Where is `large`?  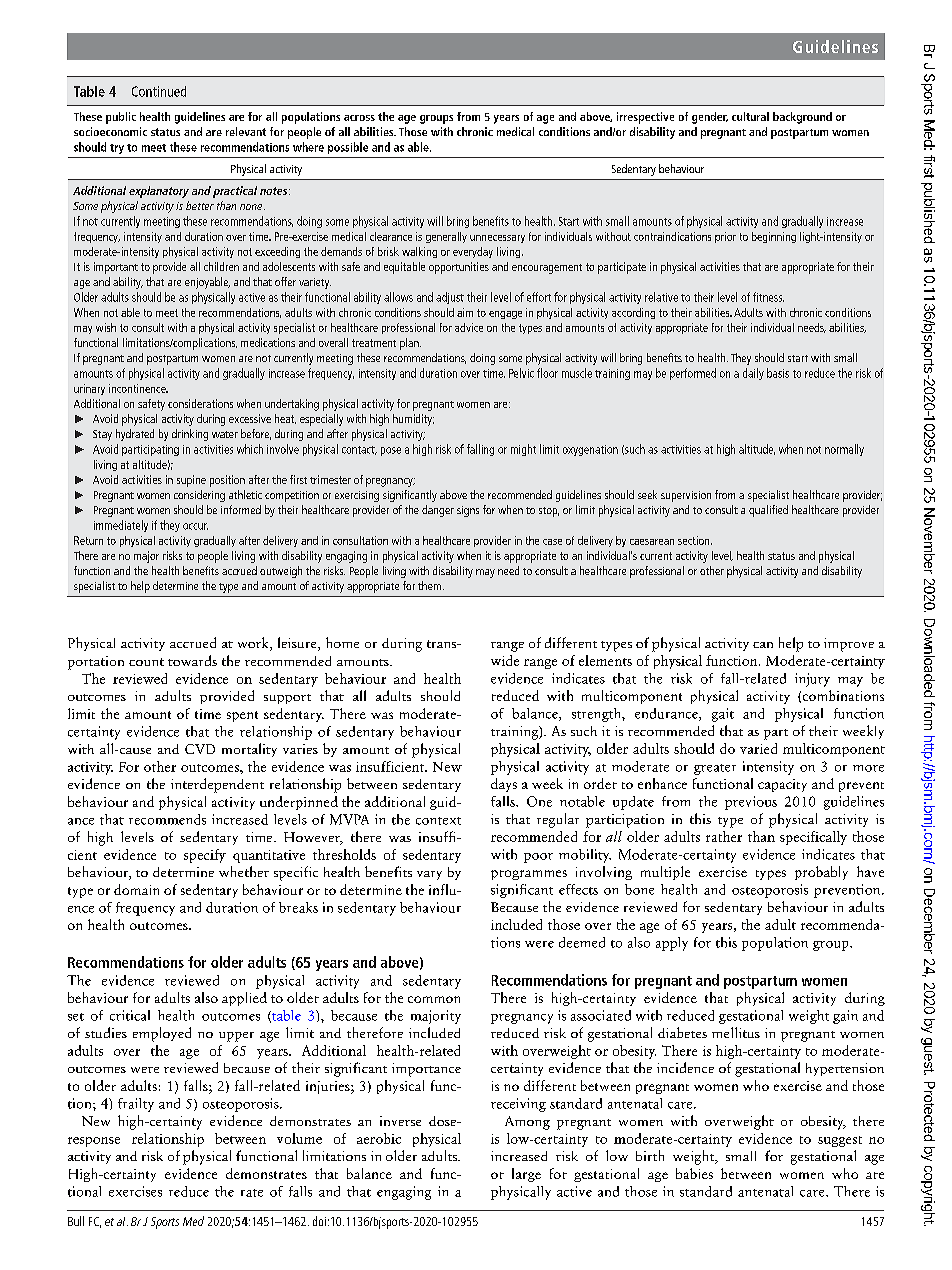
large is located at coordinates (526, 1175).
